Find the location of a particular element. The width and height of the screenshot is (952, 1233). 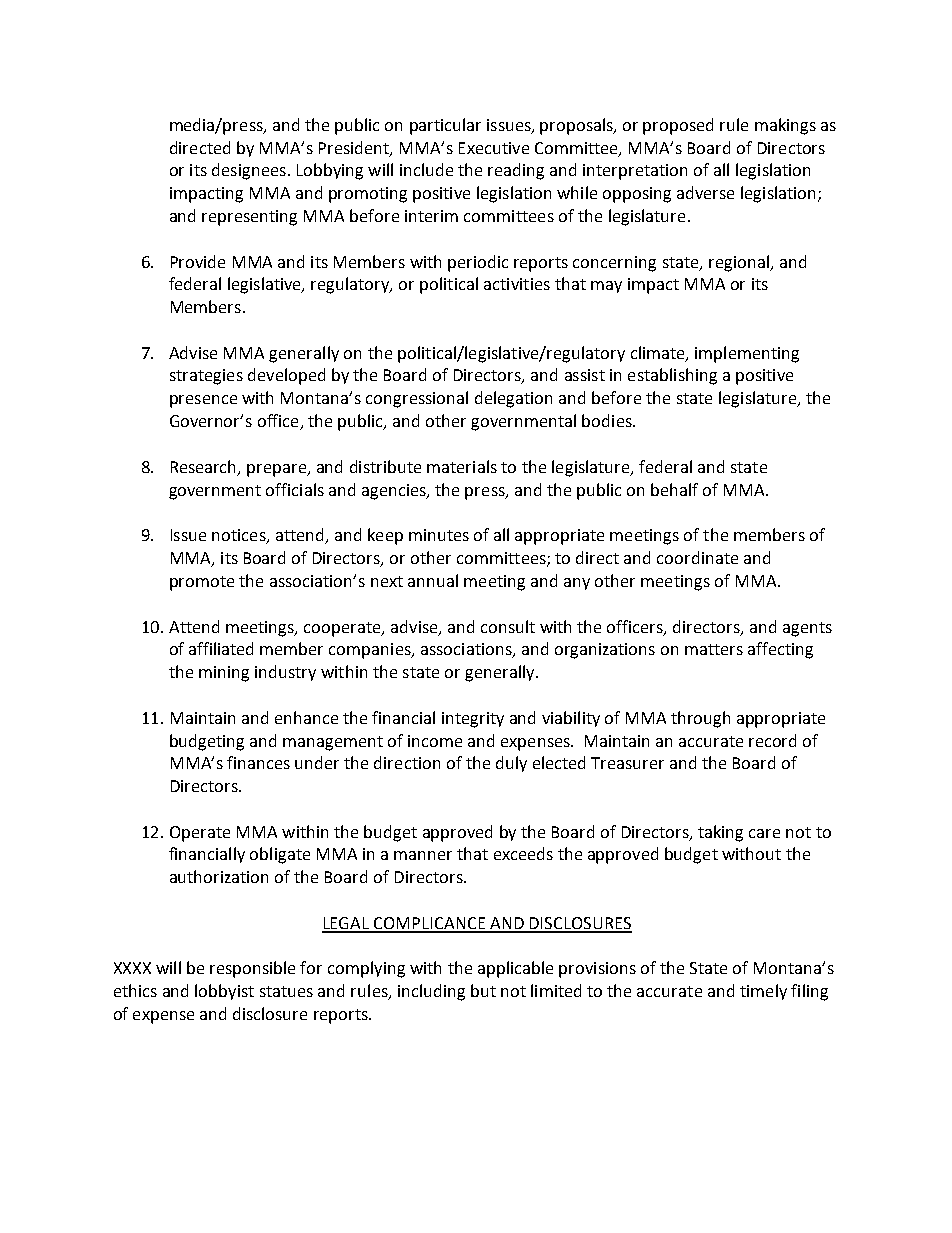

representing is located at coordinates (249, 218).
